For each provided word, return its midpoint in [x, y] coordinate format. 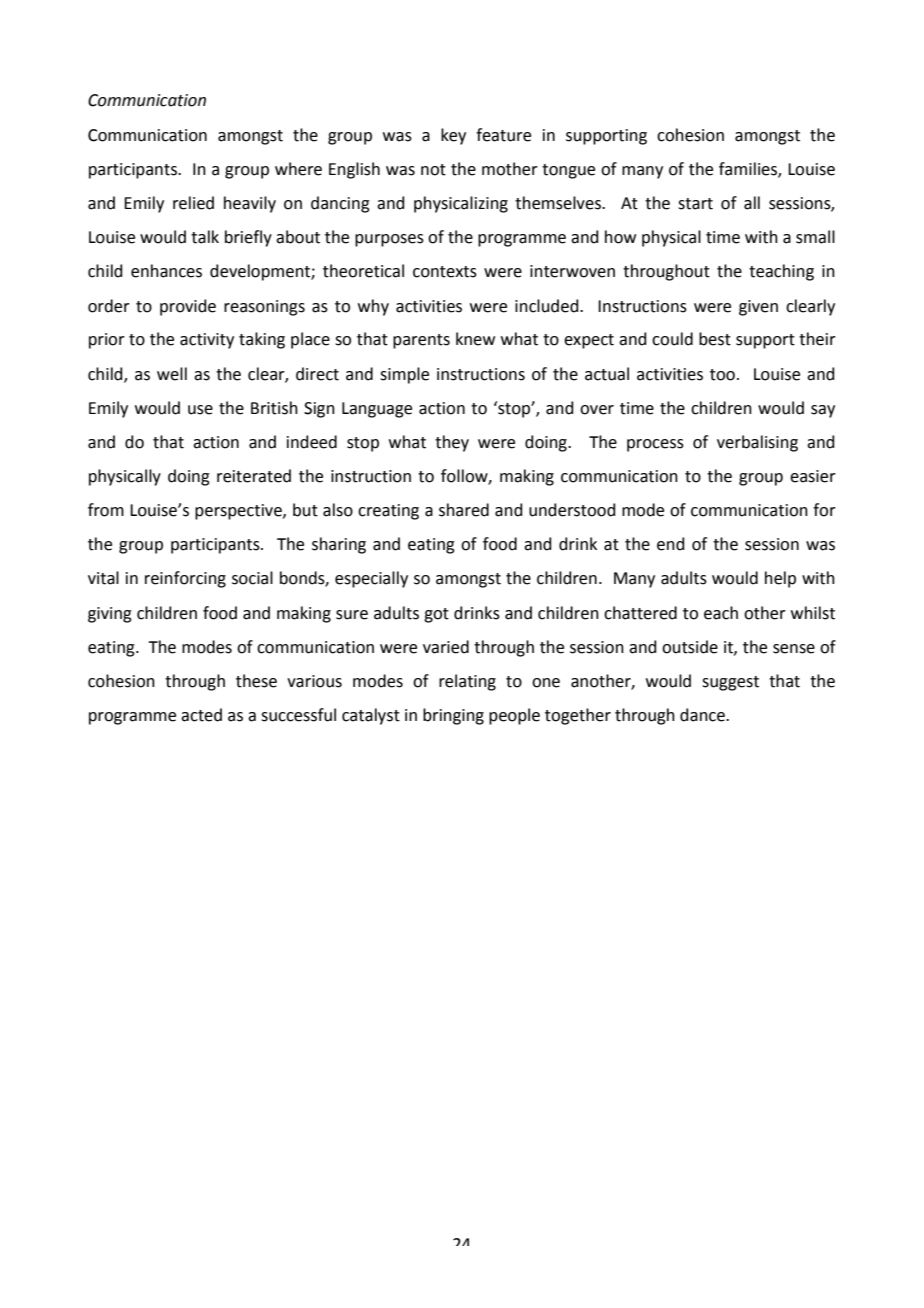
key [453, 136]
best [715, 339]
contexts [445, 272]
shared [464, 510]
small [815, 237]
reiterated [254, 476]
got [436, 615]
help [780, 579]
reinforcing [185, 579]
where [298, 169]
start [695, 204]
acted [201, 715]
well [172, 374]
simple [404, 375]
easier [813, 476]
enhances [166, 271]
